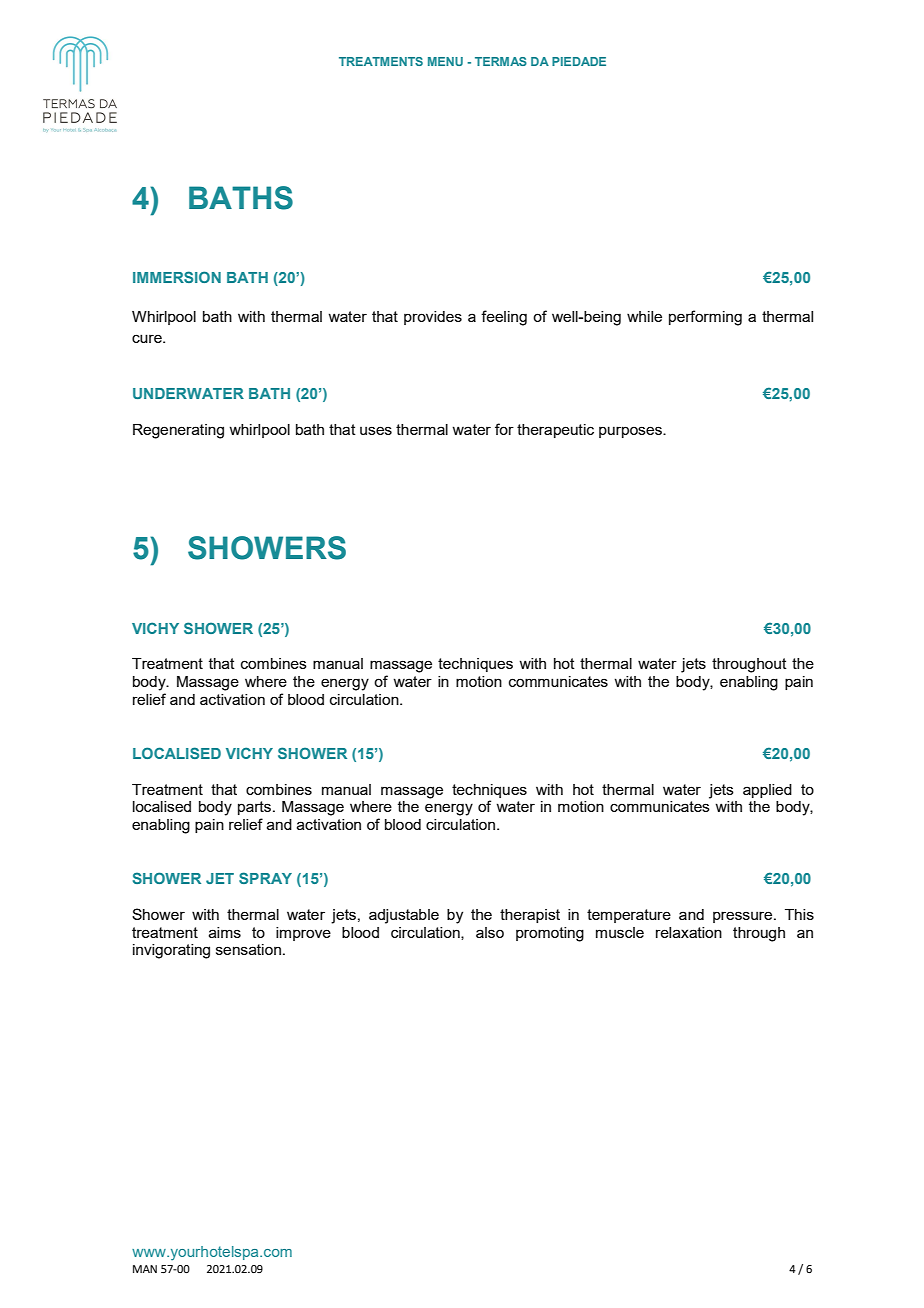 The height and width of the screenshot is (1308, 924). Describe the element at coordinates (177, 277) in the screenshot. I see `IMMERSION` at that location.
